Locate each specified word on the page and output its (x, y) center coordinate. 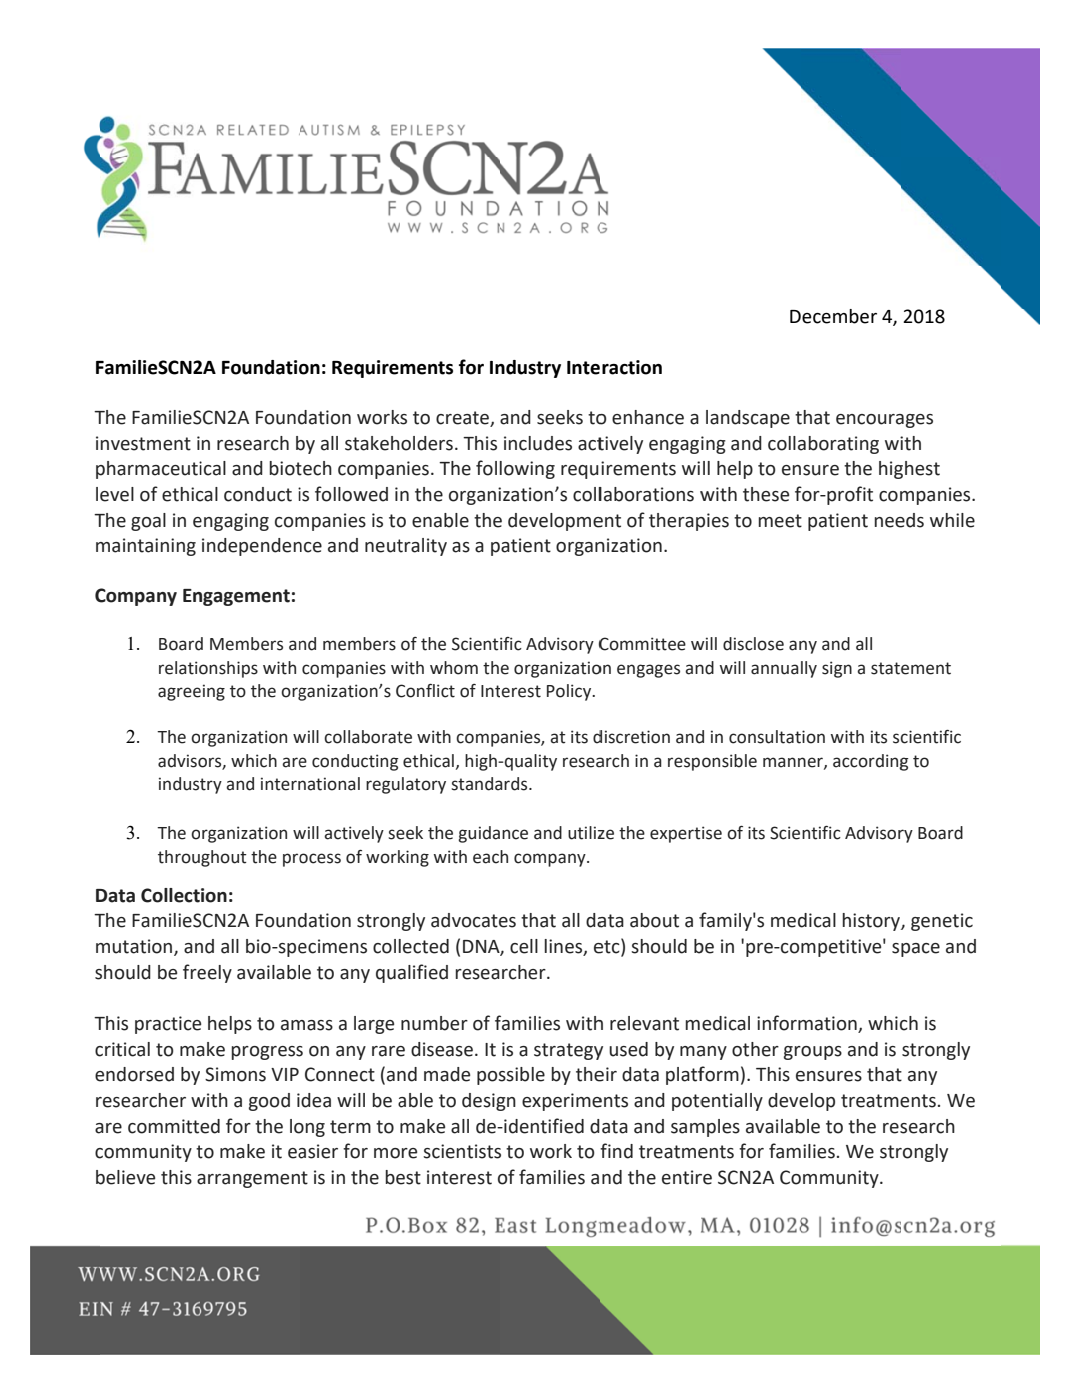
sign (837, 669)
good (269, 1102)
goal (148, 522)
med (789, 920)
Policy (570, 692)
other (755, 1049)
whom (454, 668)
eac (486, 858)
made (447, 1074)
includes (538, 443)
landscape (748, 419)
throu (179, 857)
